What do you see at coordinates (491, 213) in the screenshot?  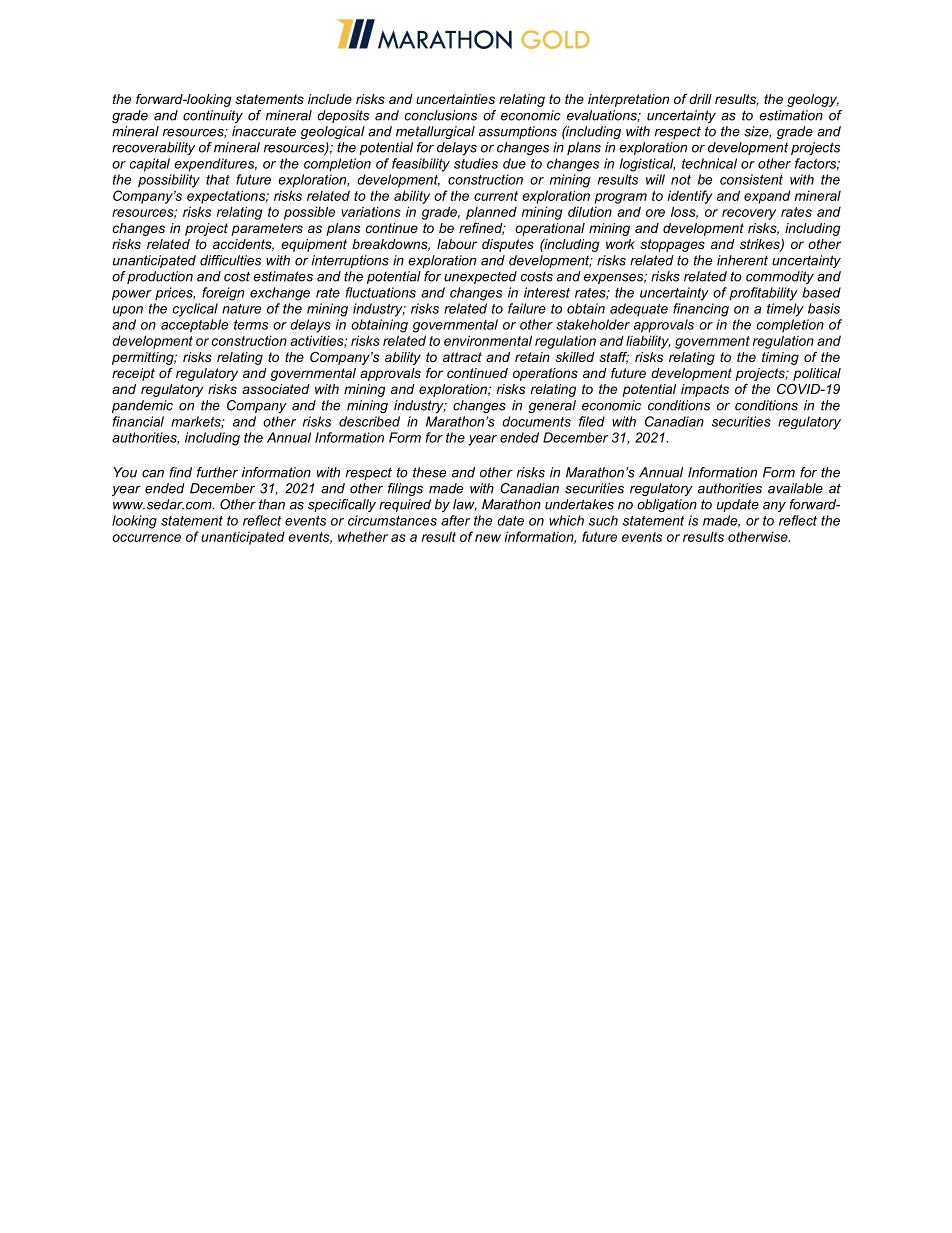 I see `planned` at bounding box center [491, 213].
